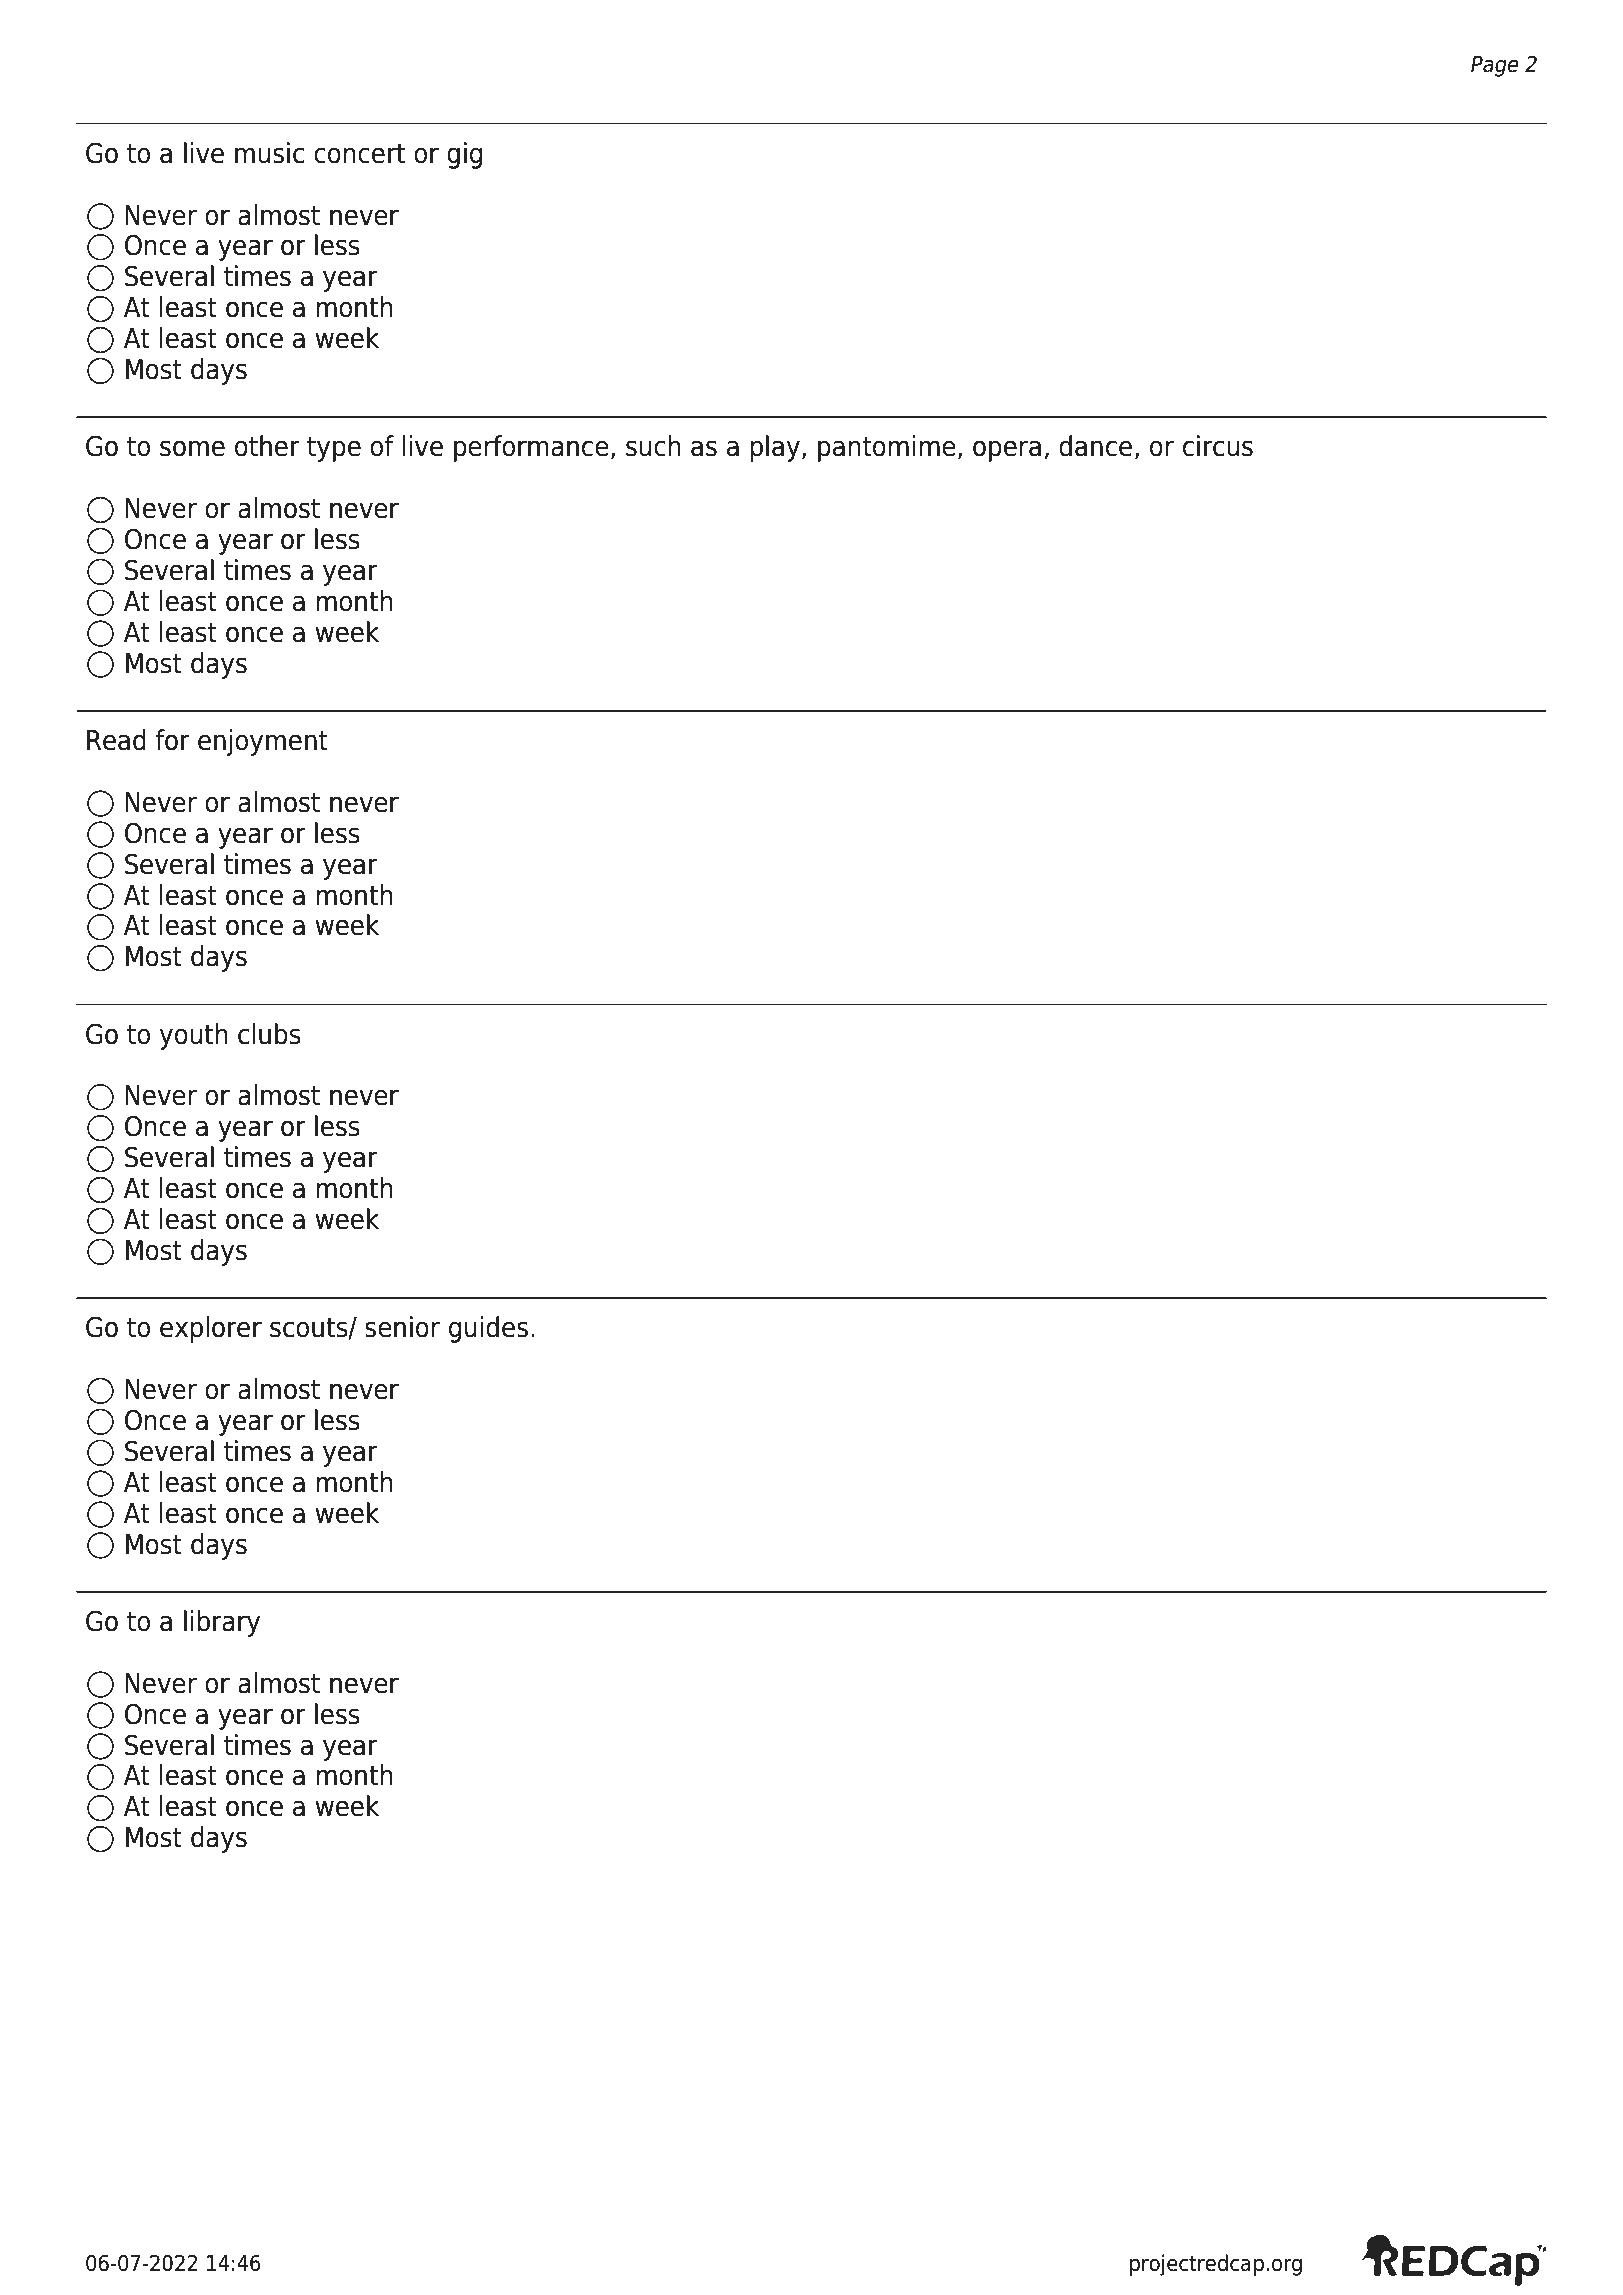 This document has height=2295, width=1623. What do you see at coordinates (1095, 446) in the document?
I see `dance` at bounding box center [1095, 446].
